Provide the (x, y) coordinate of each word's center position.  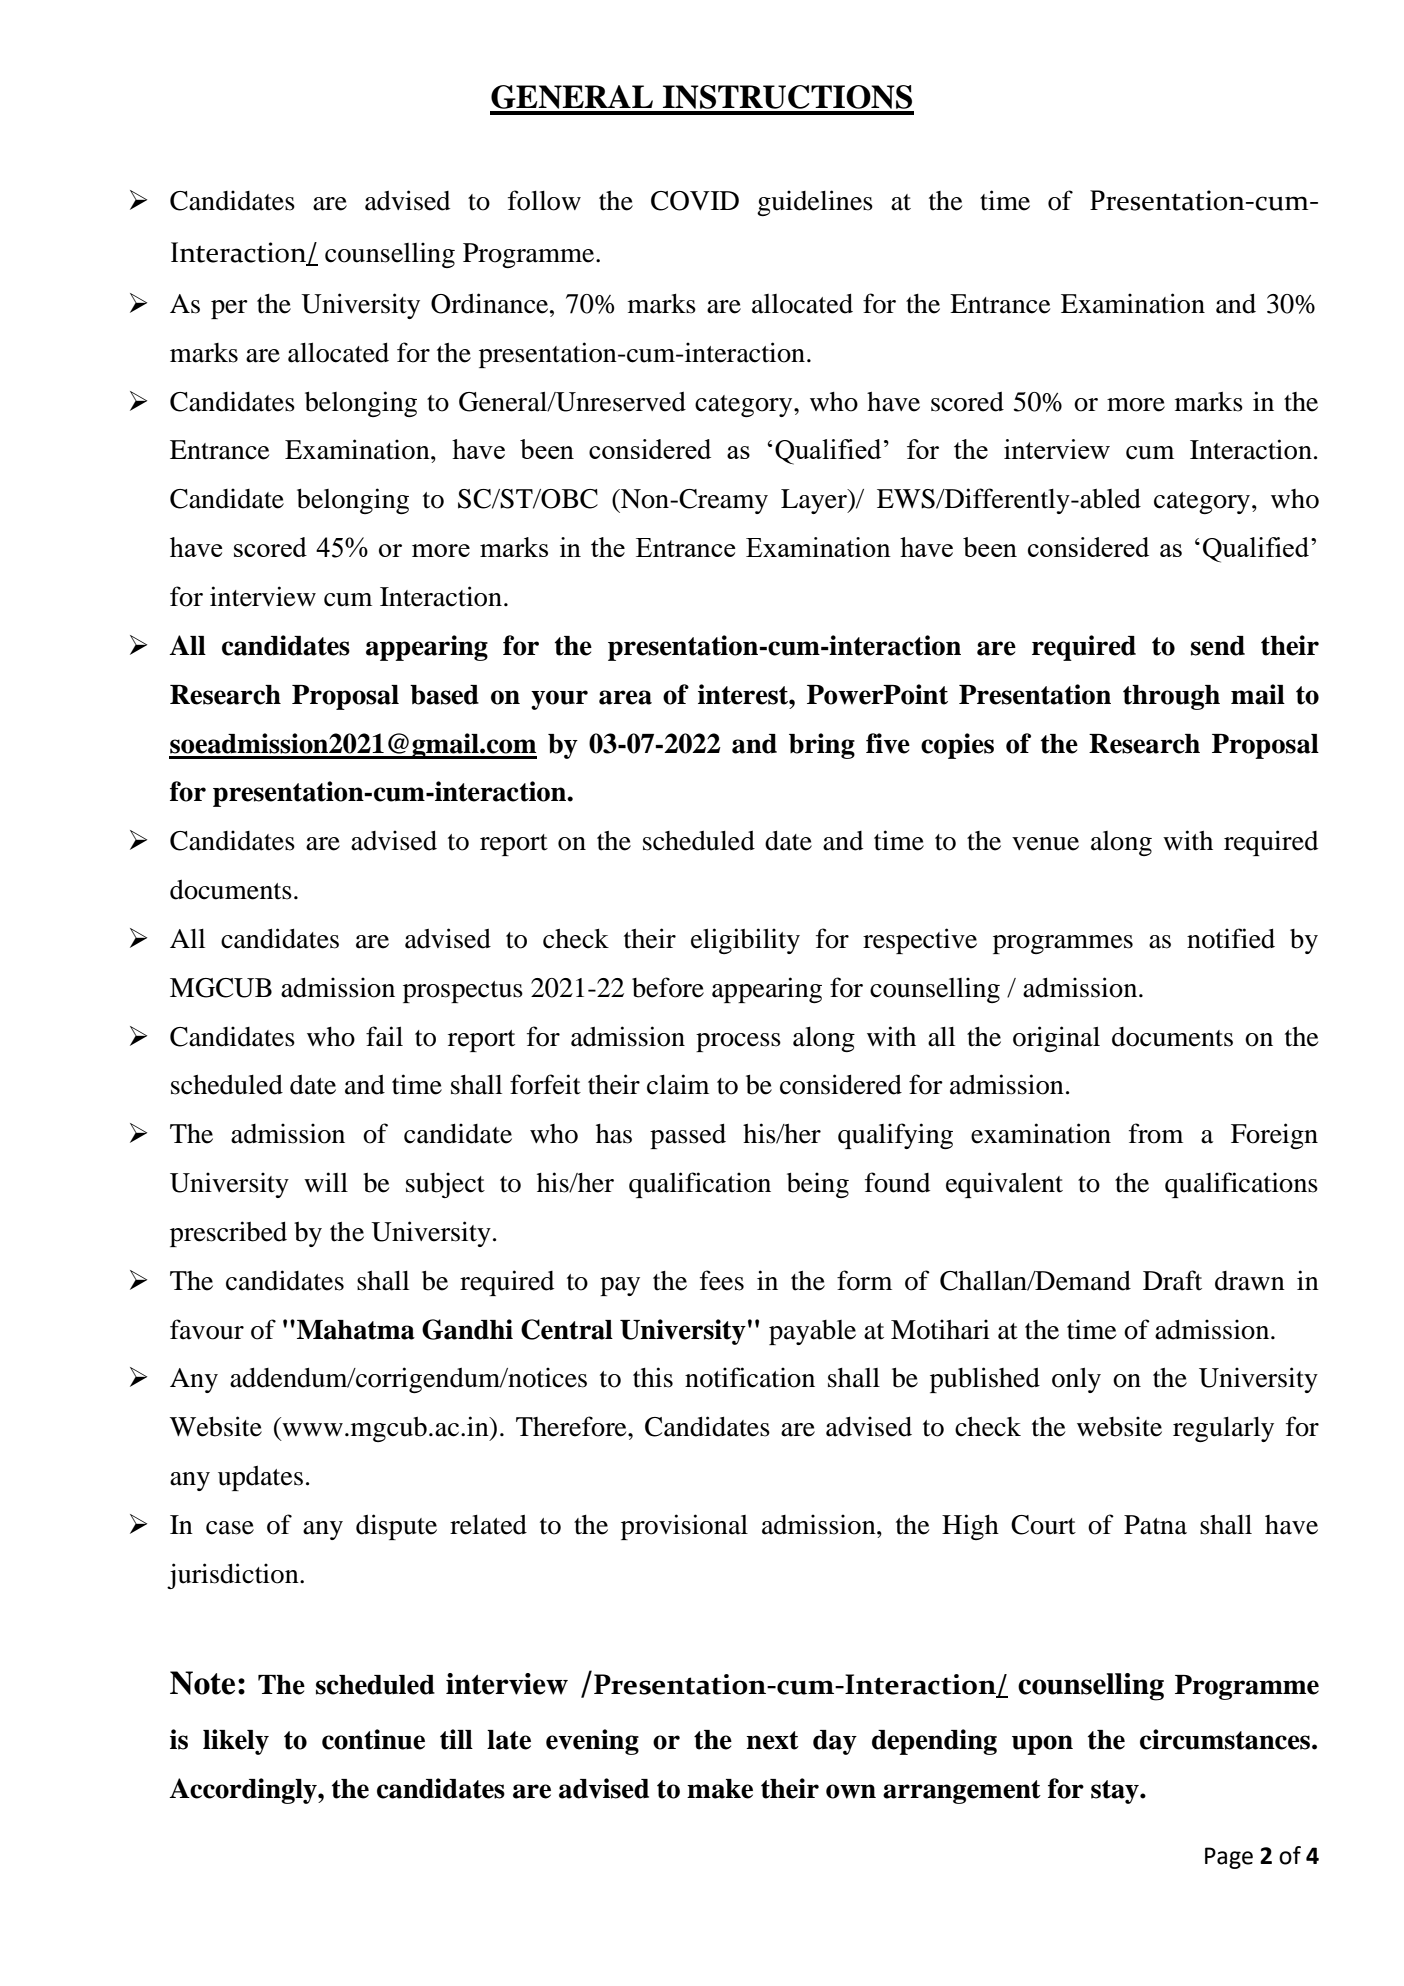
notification (750, 1377)
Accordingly (244, 1791)
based (444, 695)
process (738, 1042)
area (625, 697)
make (720, 1789)
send (1218, 646)
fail (384, 1036)
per (229, 309)
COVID (695, 201)
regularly (1223, 1429)
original (1056, 1039)
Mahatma (356, 1330)
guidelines (815, 203)
